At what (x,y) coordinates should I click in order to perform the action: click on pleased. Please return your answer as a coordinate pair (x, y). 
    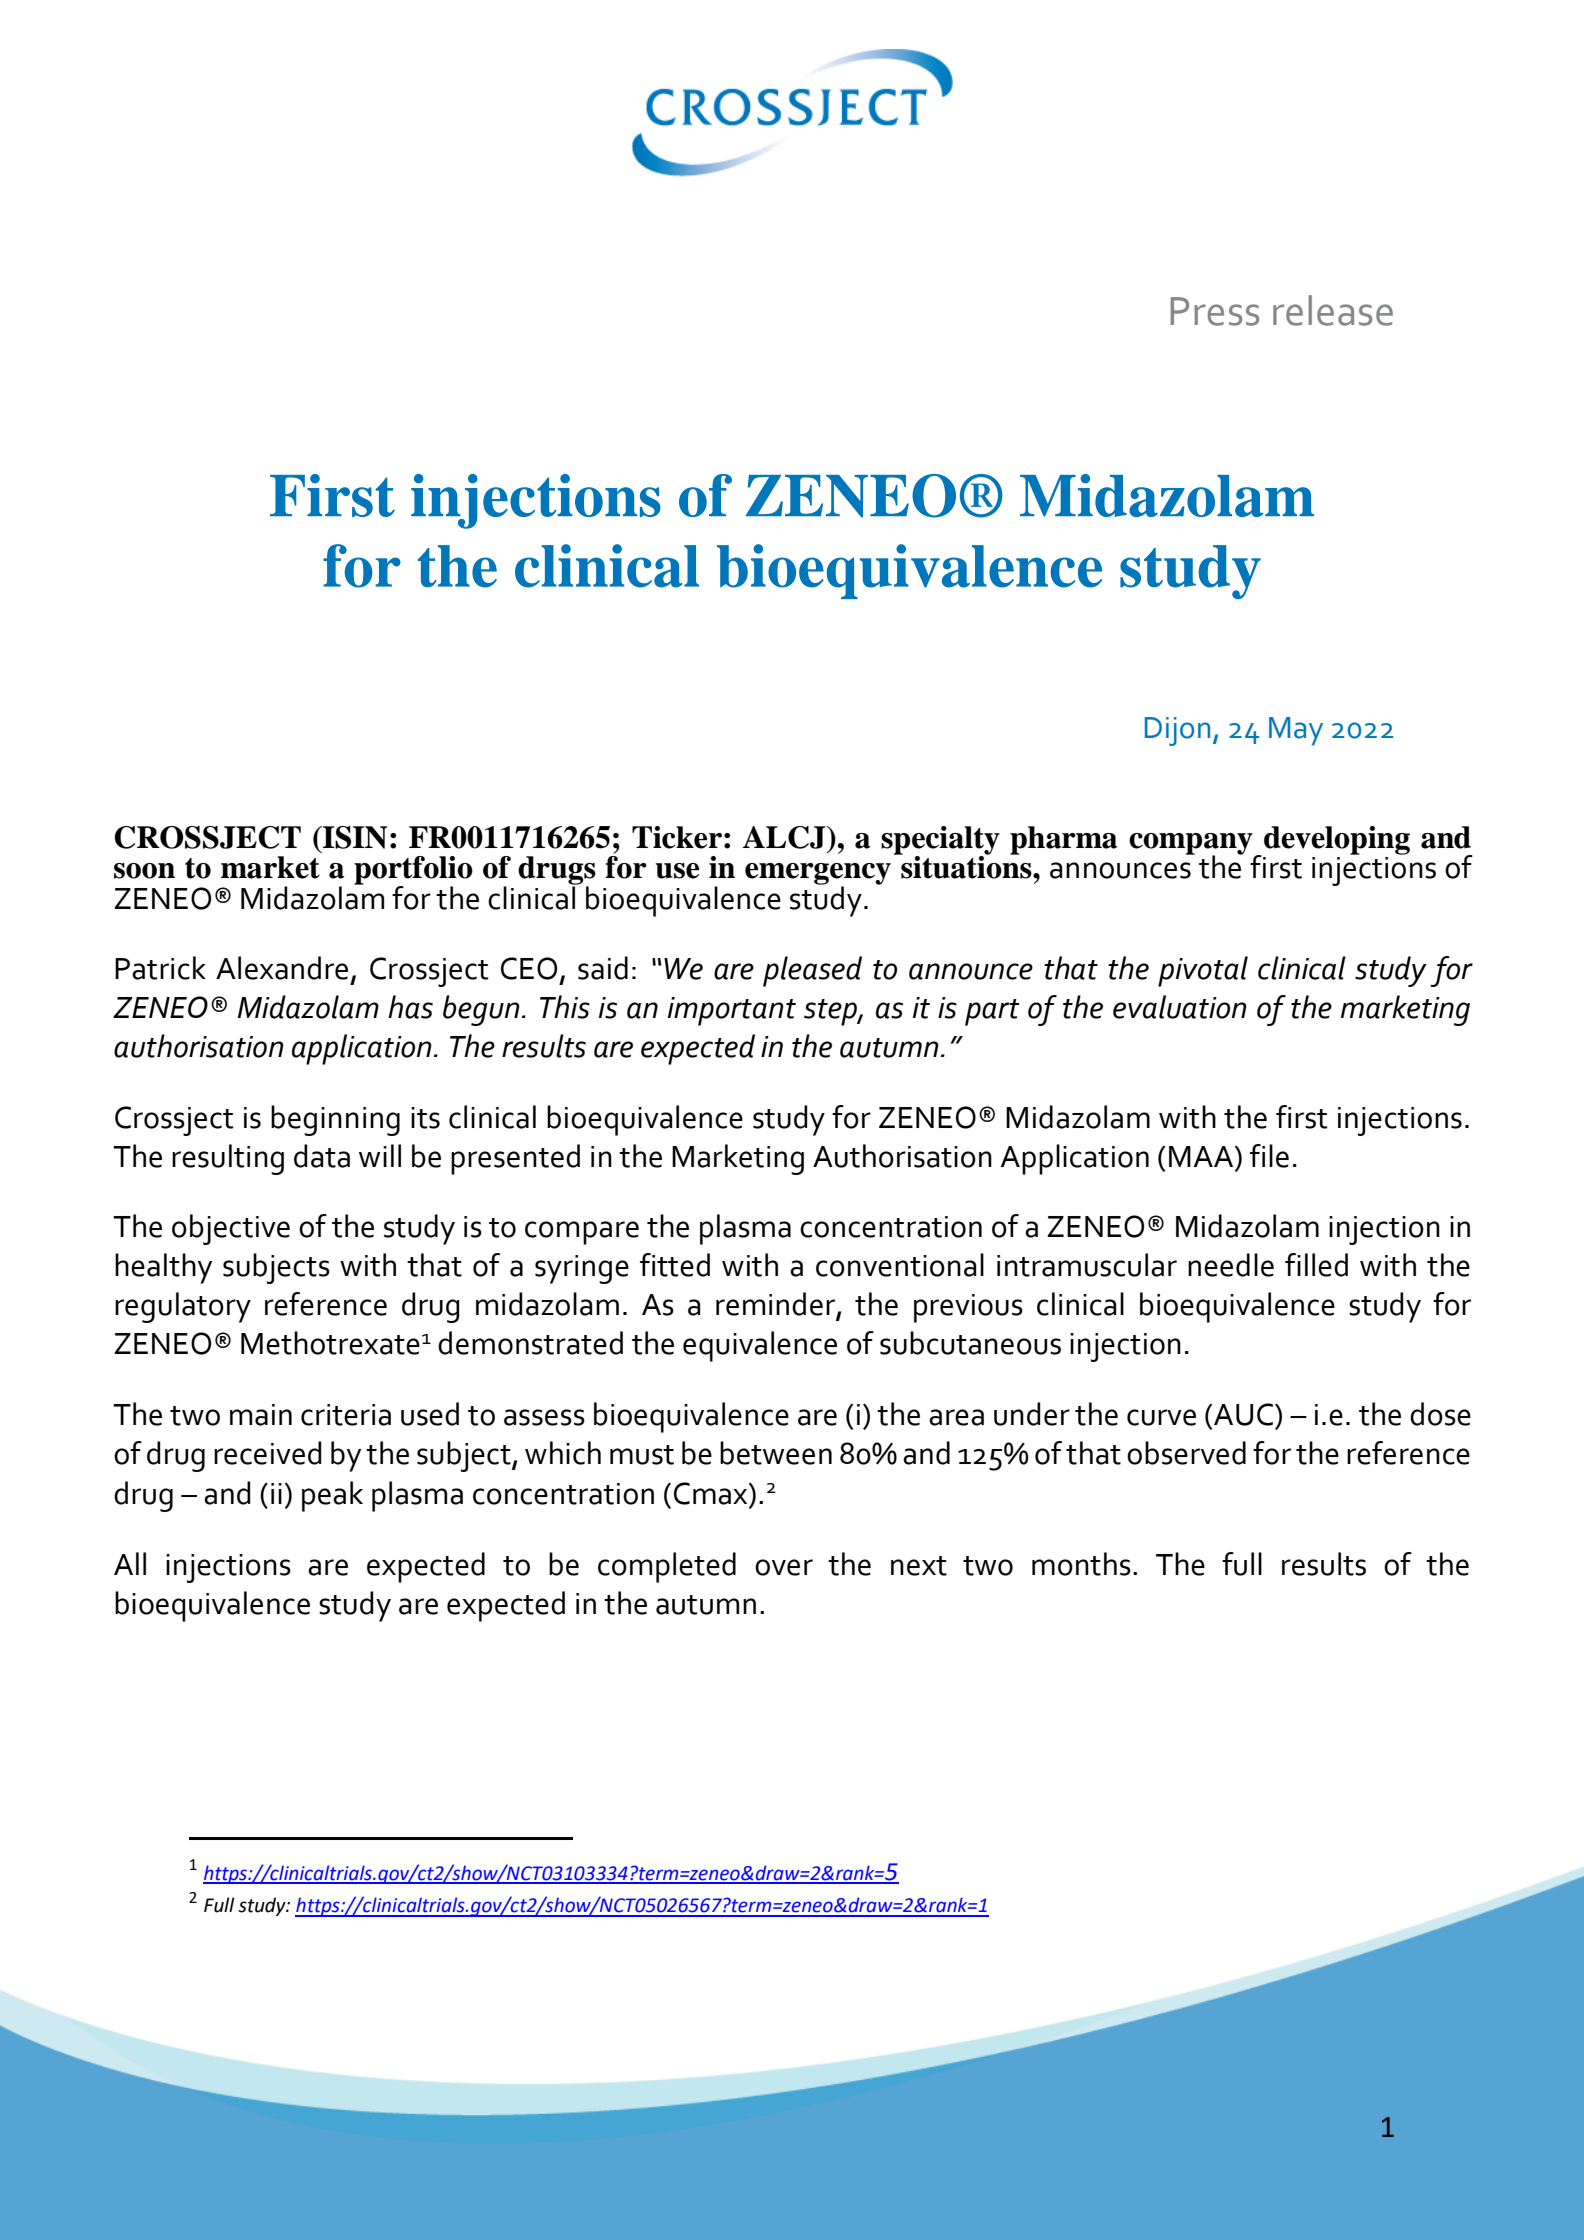
    Looking at the image, I should click on (812, 971).
